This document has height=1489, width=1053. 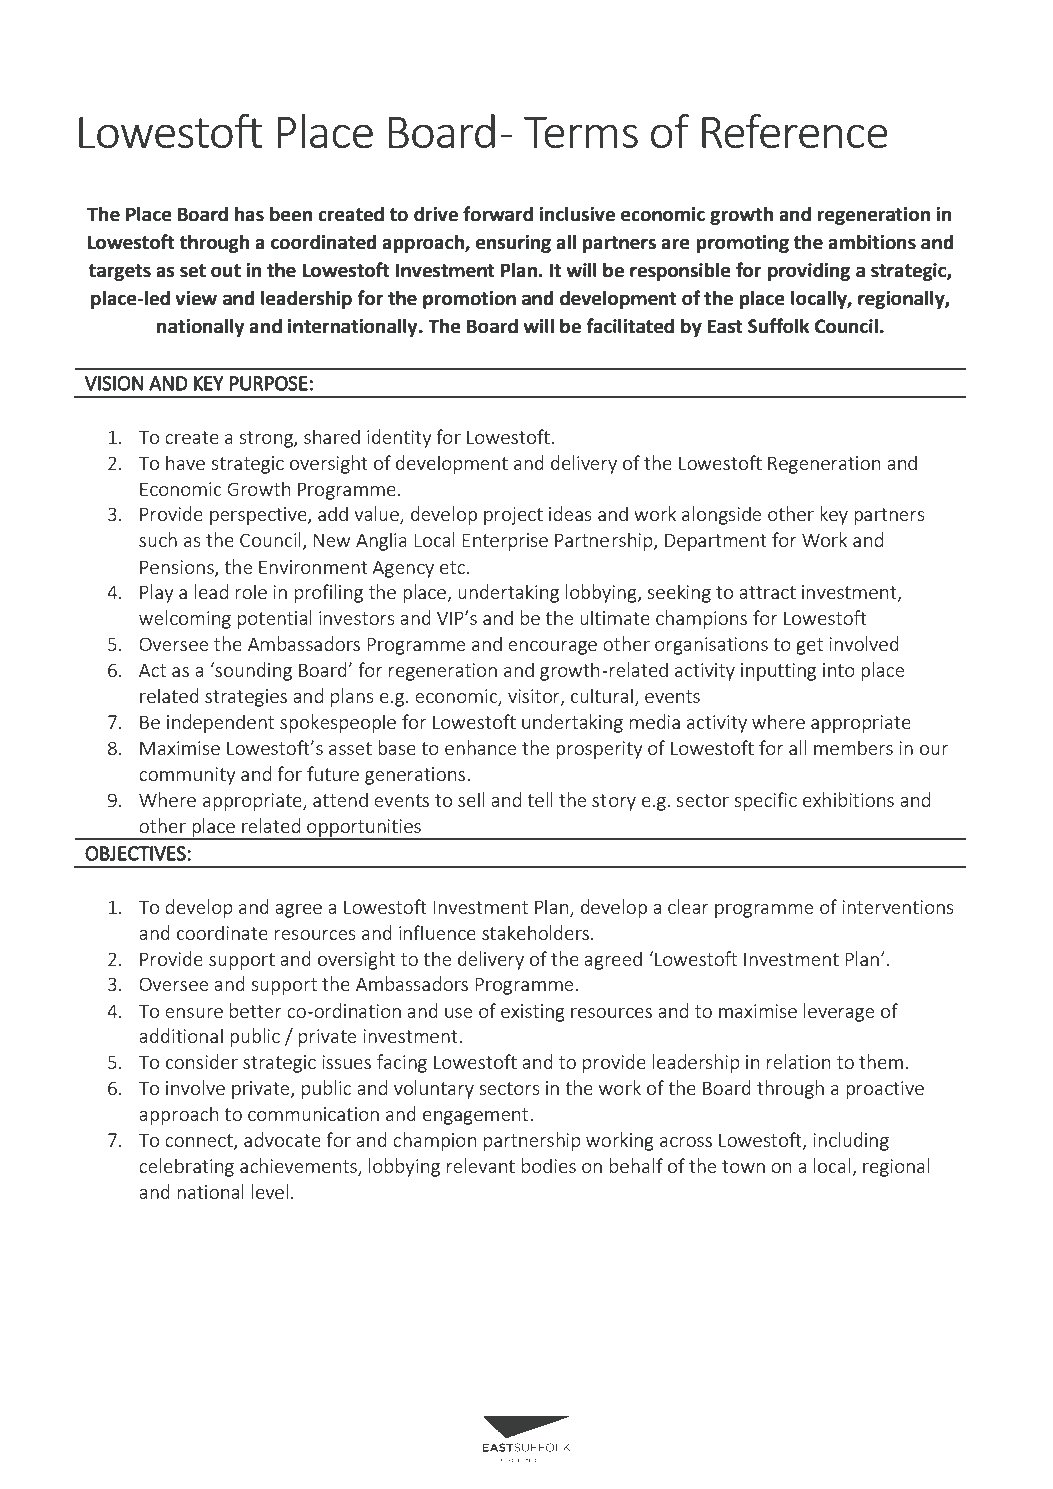 I want to click on identity, so click(x=399, y=438).
